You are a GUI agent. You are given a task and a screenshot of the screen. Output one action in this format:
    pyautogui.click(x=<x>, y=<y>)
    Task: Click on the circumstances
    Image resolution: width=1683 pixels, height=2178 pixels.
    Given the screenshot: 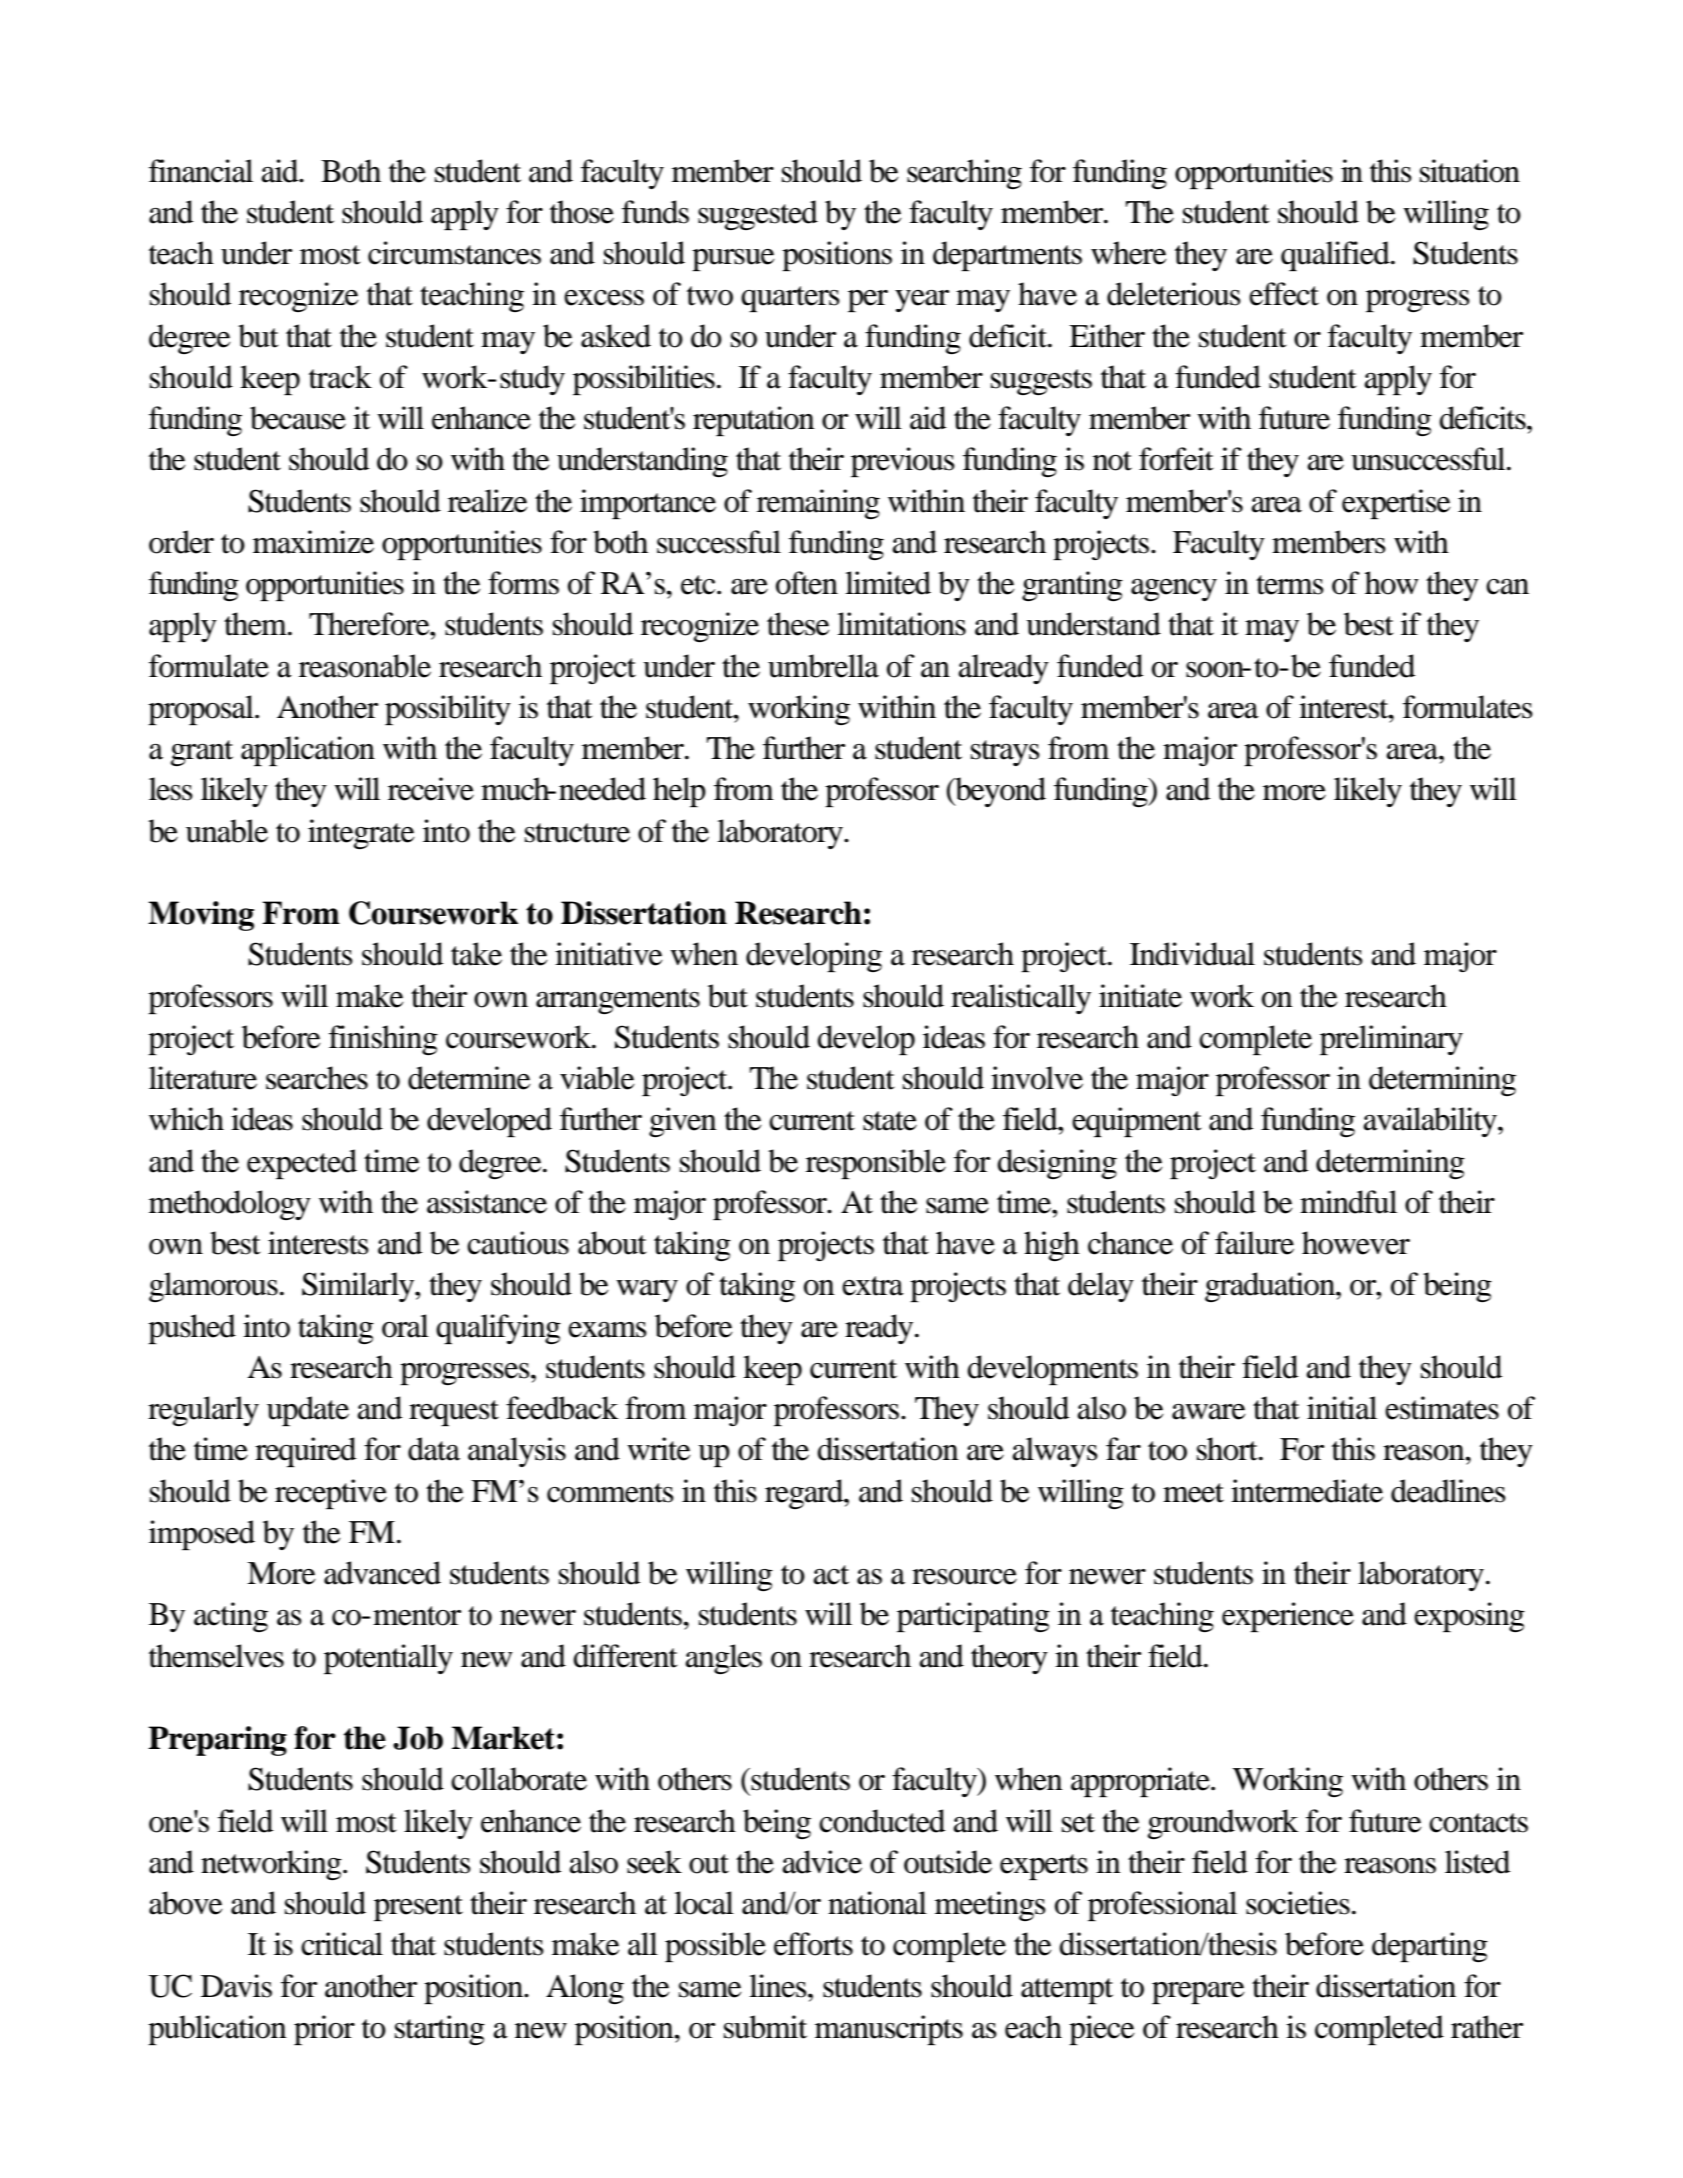 What is the action you would take?
    pyautogui.click(x=454, y=253)
